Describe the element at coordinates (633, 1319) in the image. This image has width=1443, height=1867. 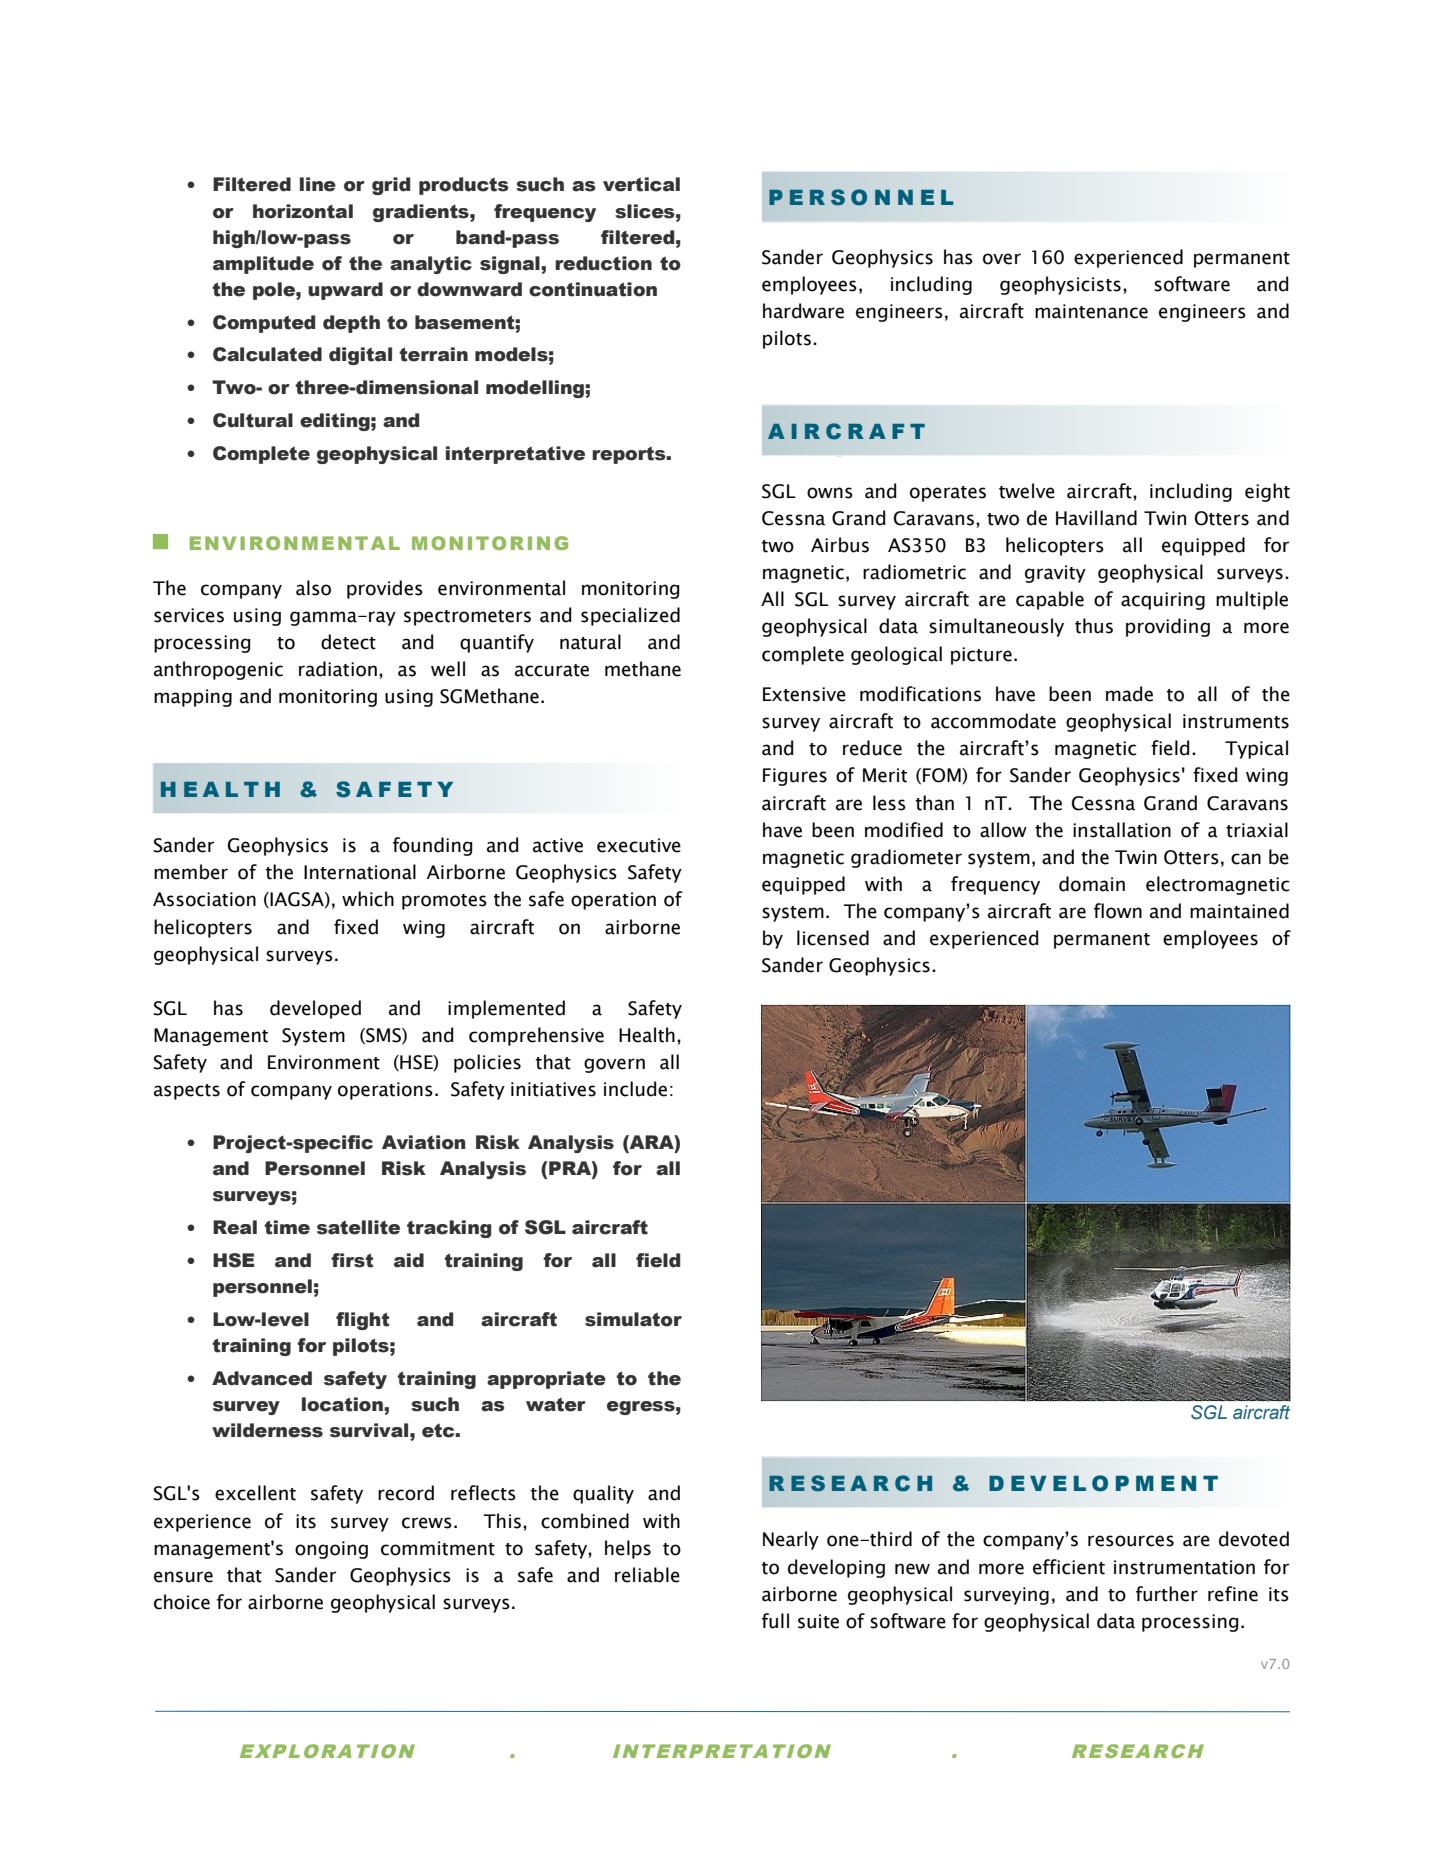
I see `simulator` at that location.
